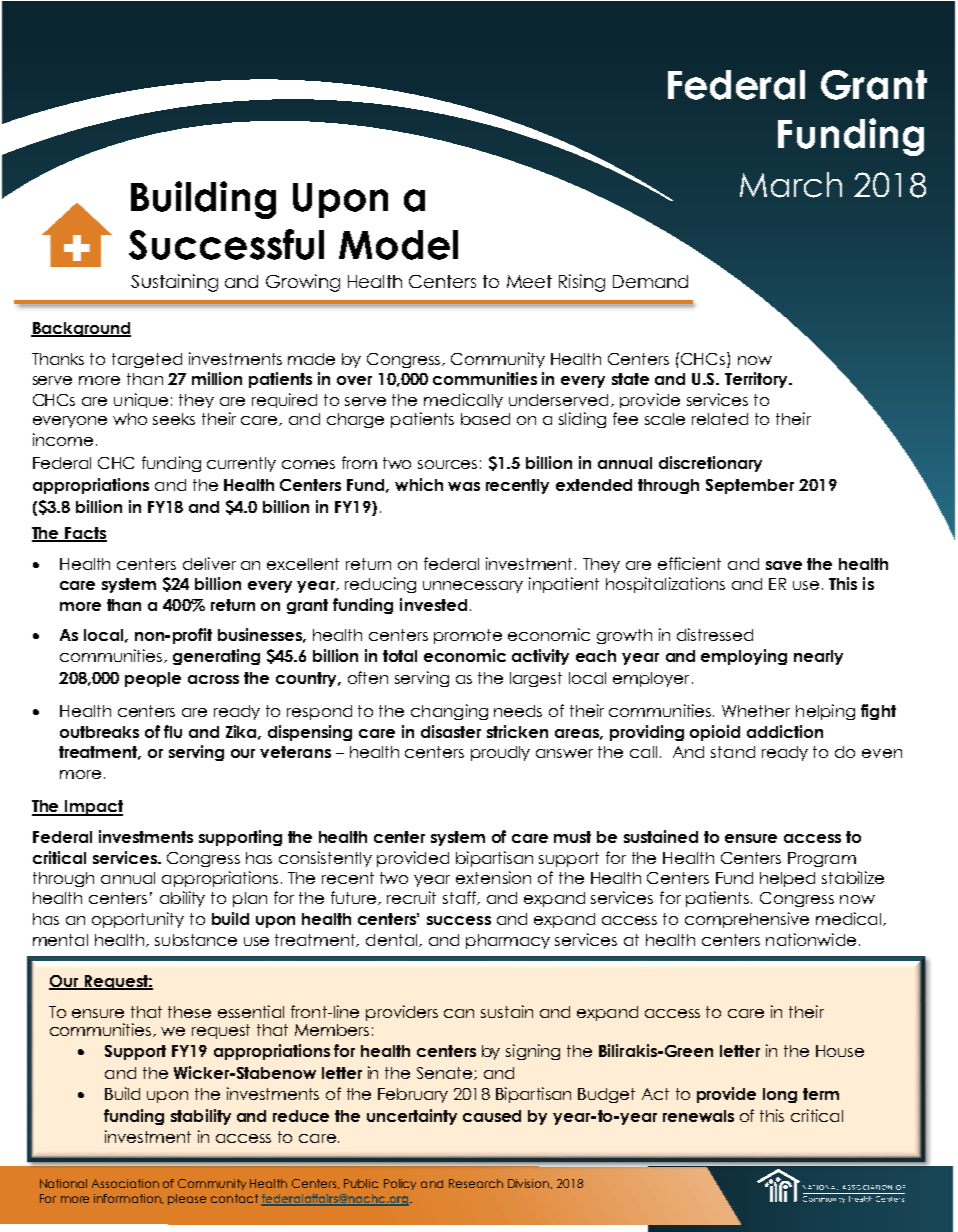 This screenshot has height=1232, width=958. What do you see at coordinates (811, 939) in the screenshot?
I see `nationwide` at bounding box center [811, 939].
